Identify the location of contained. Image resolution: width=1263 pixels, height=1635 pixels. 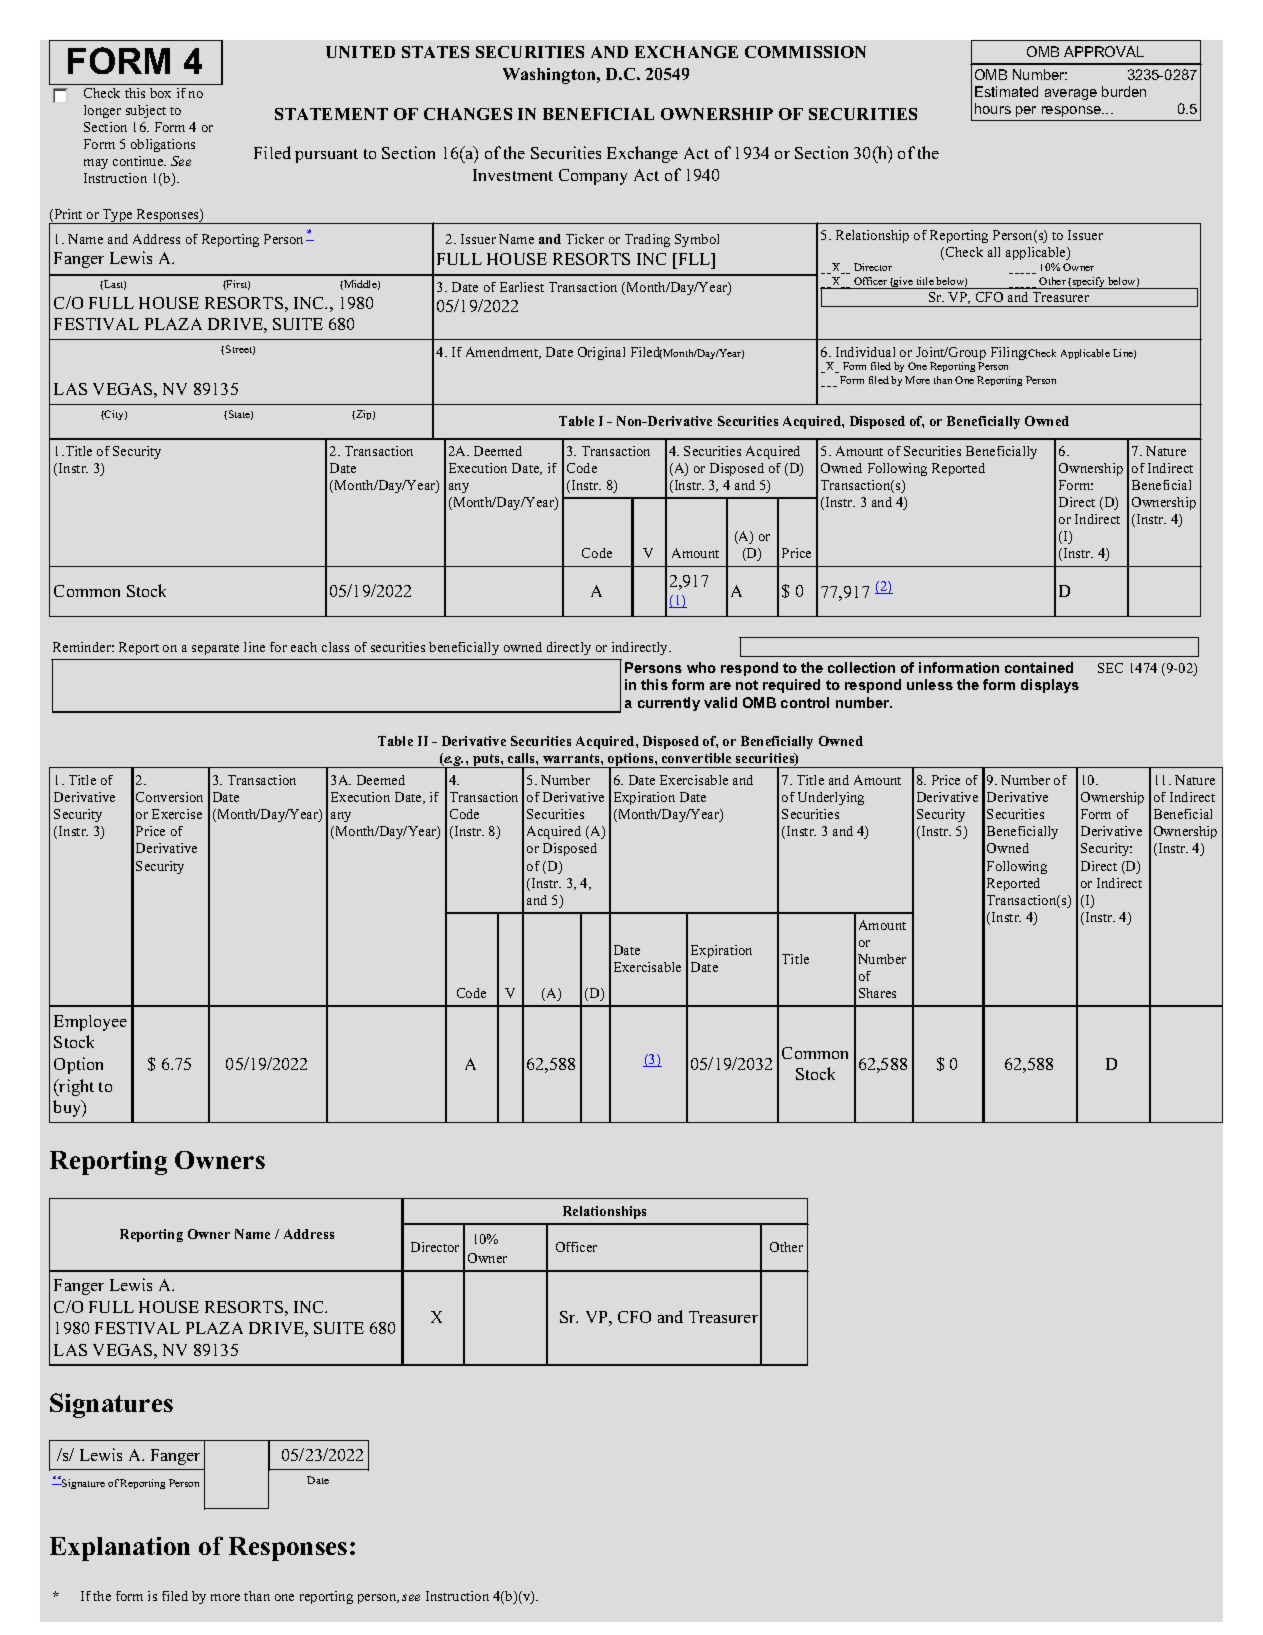
(1039, 667).
